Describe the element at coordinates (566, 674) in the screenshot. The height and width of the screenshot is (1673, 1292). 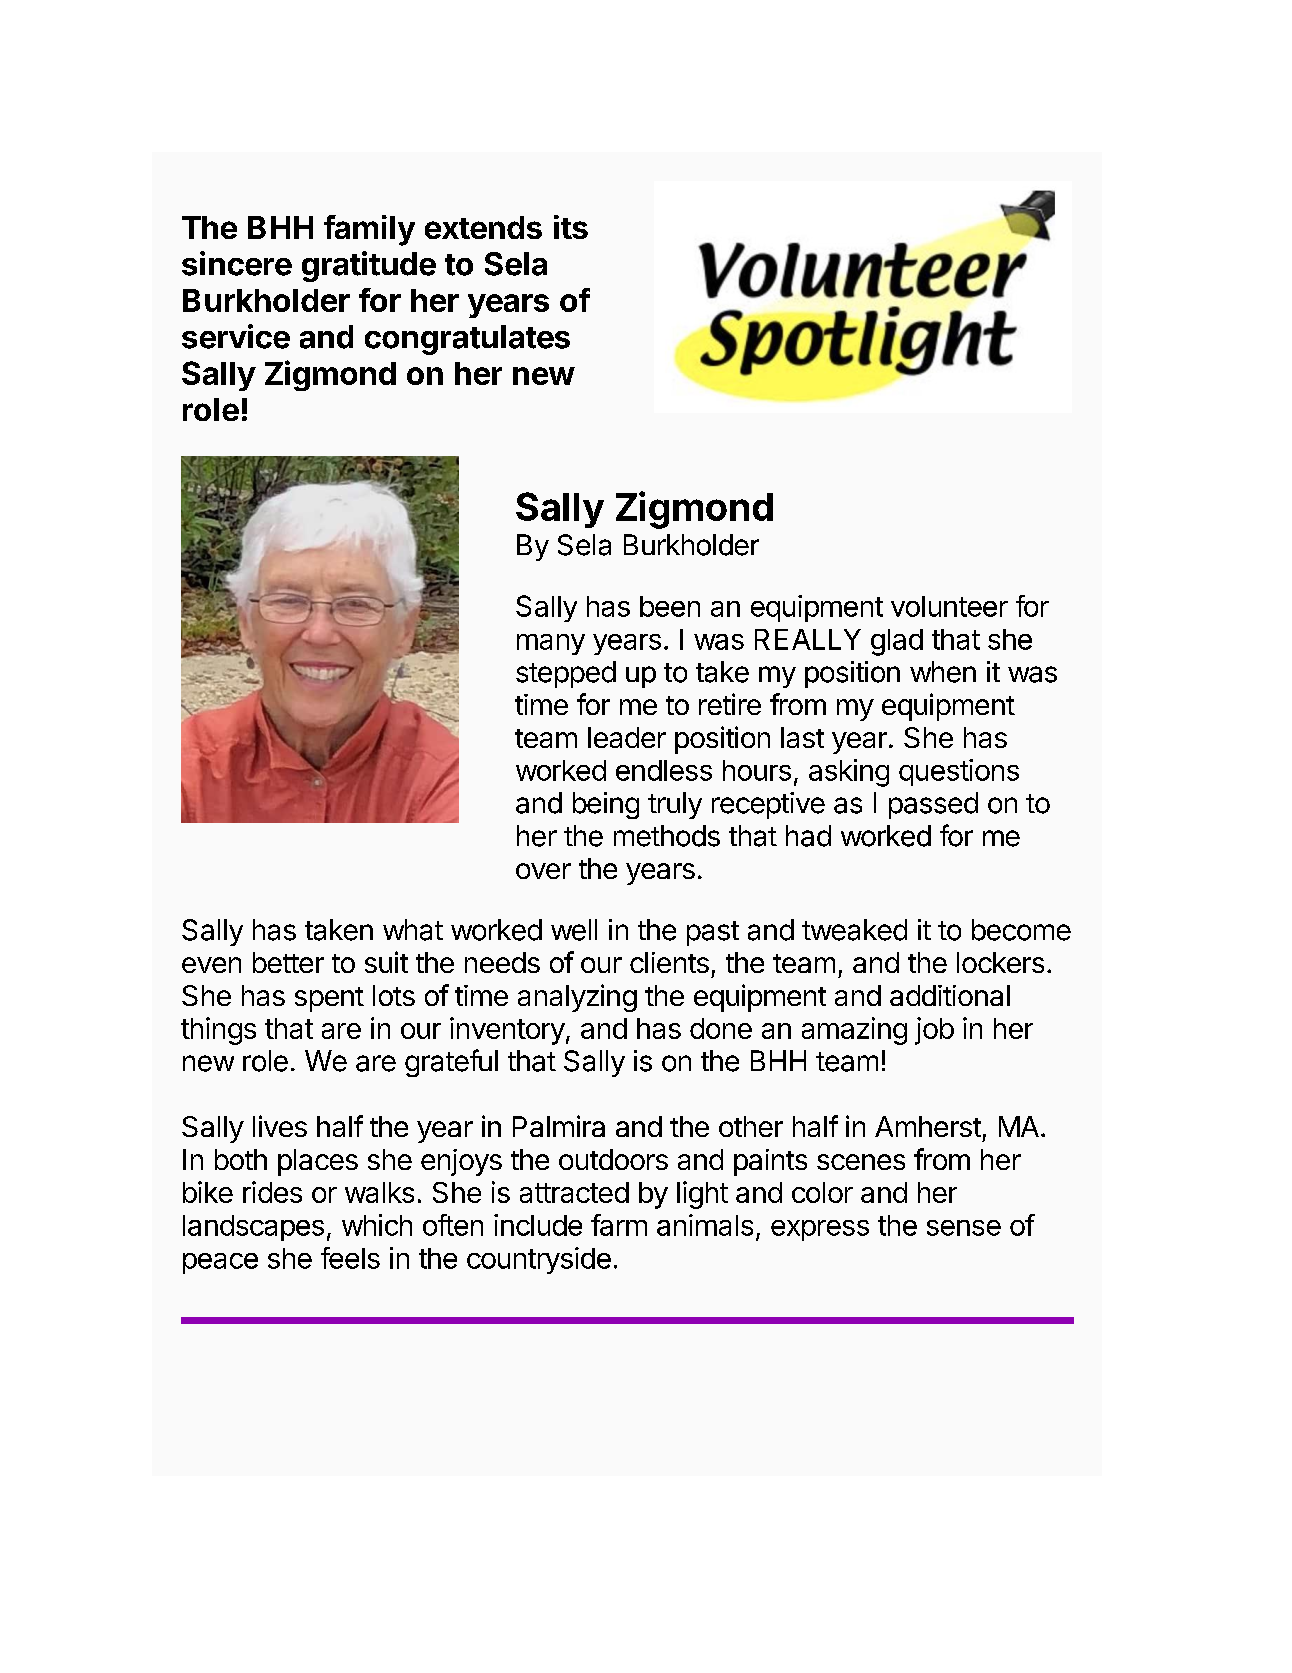
I see `stepped` at that location.
